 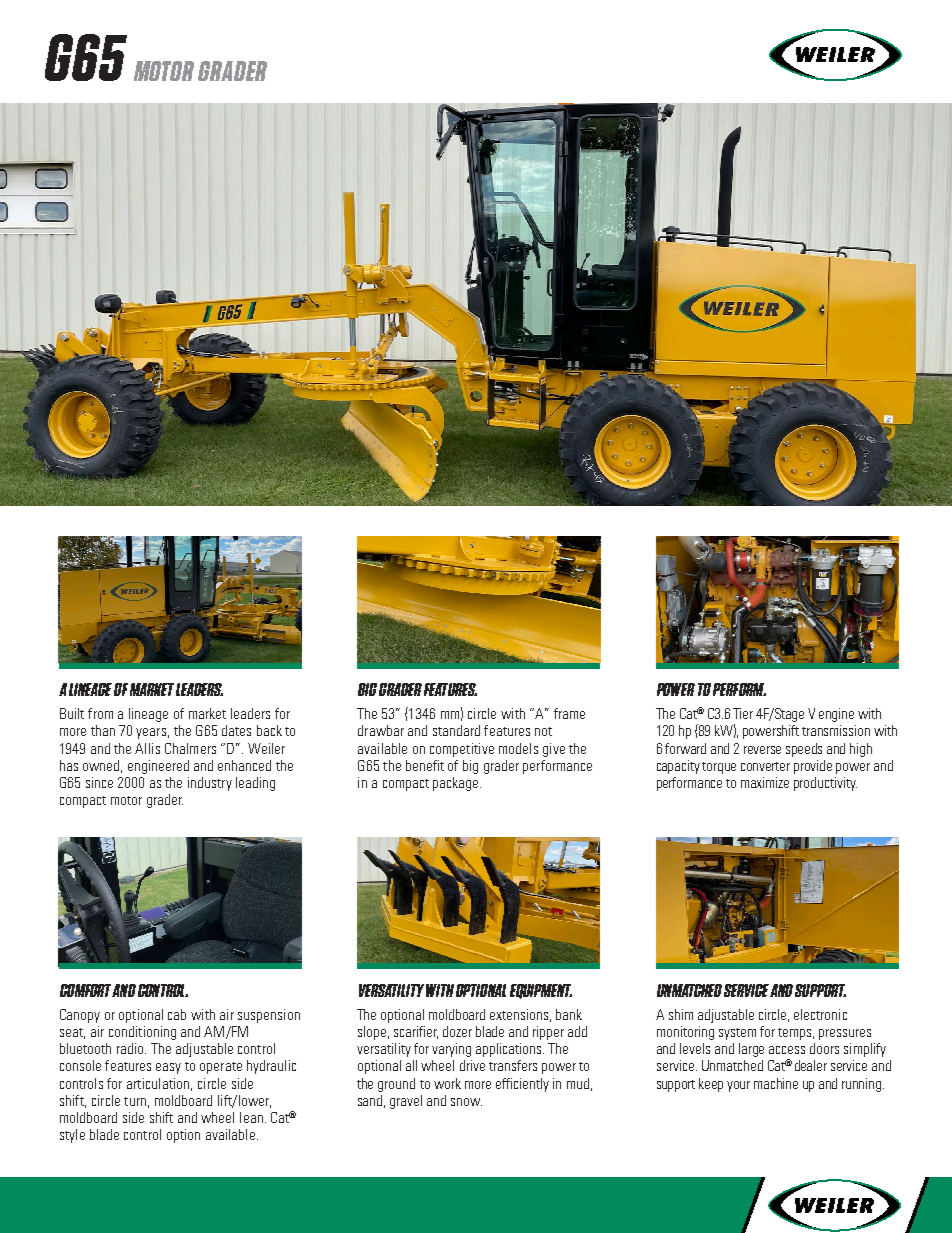 I want to click on maximize, so click(x=765, y=782).
